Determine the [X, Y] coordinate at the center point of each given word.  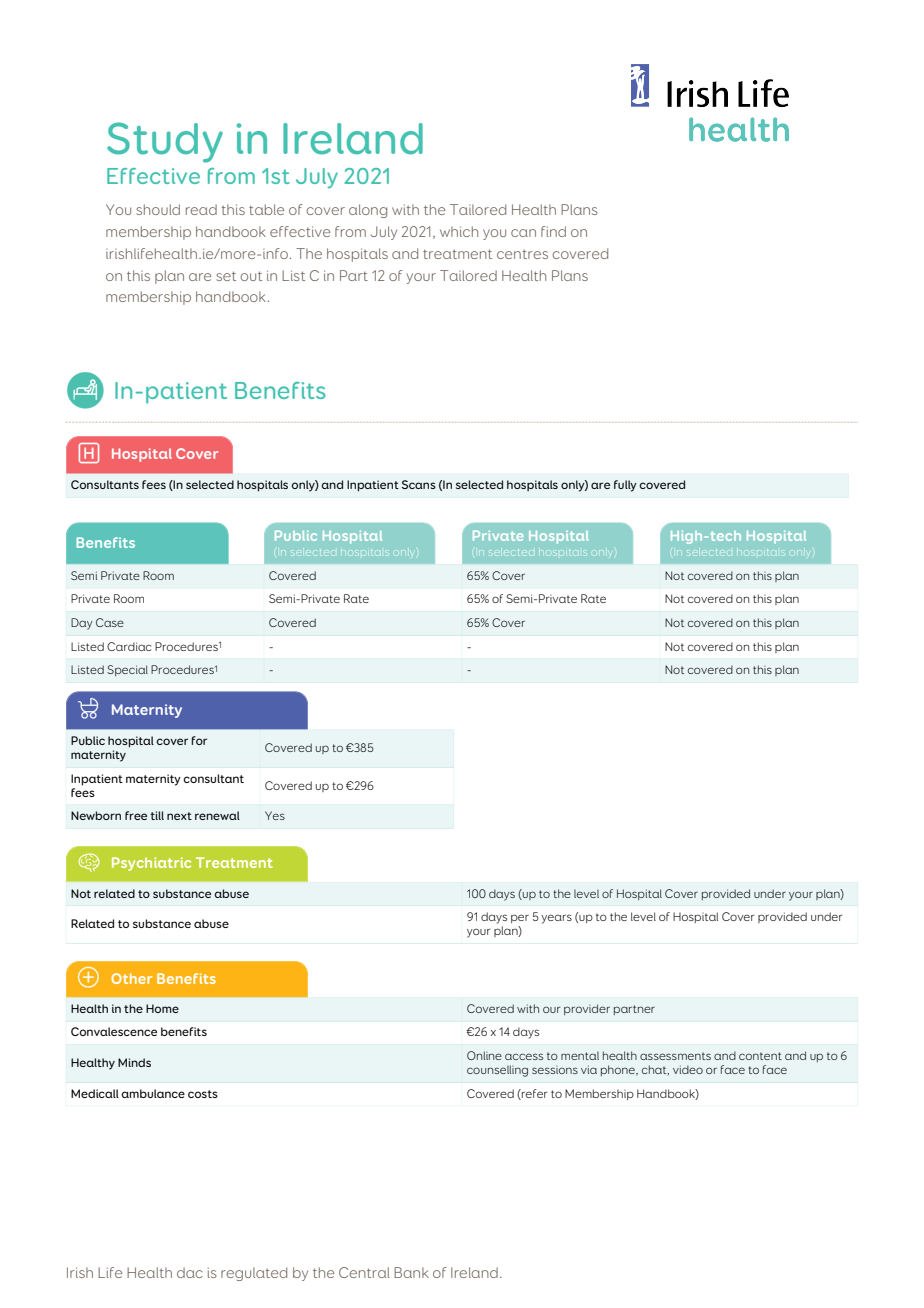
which [459, 231]
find [553, 231]
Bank [411, 1272]
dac [190, 1272]
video [688, 1069]
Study [165, 142]
